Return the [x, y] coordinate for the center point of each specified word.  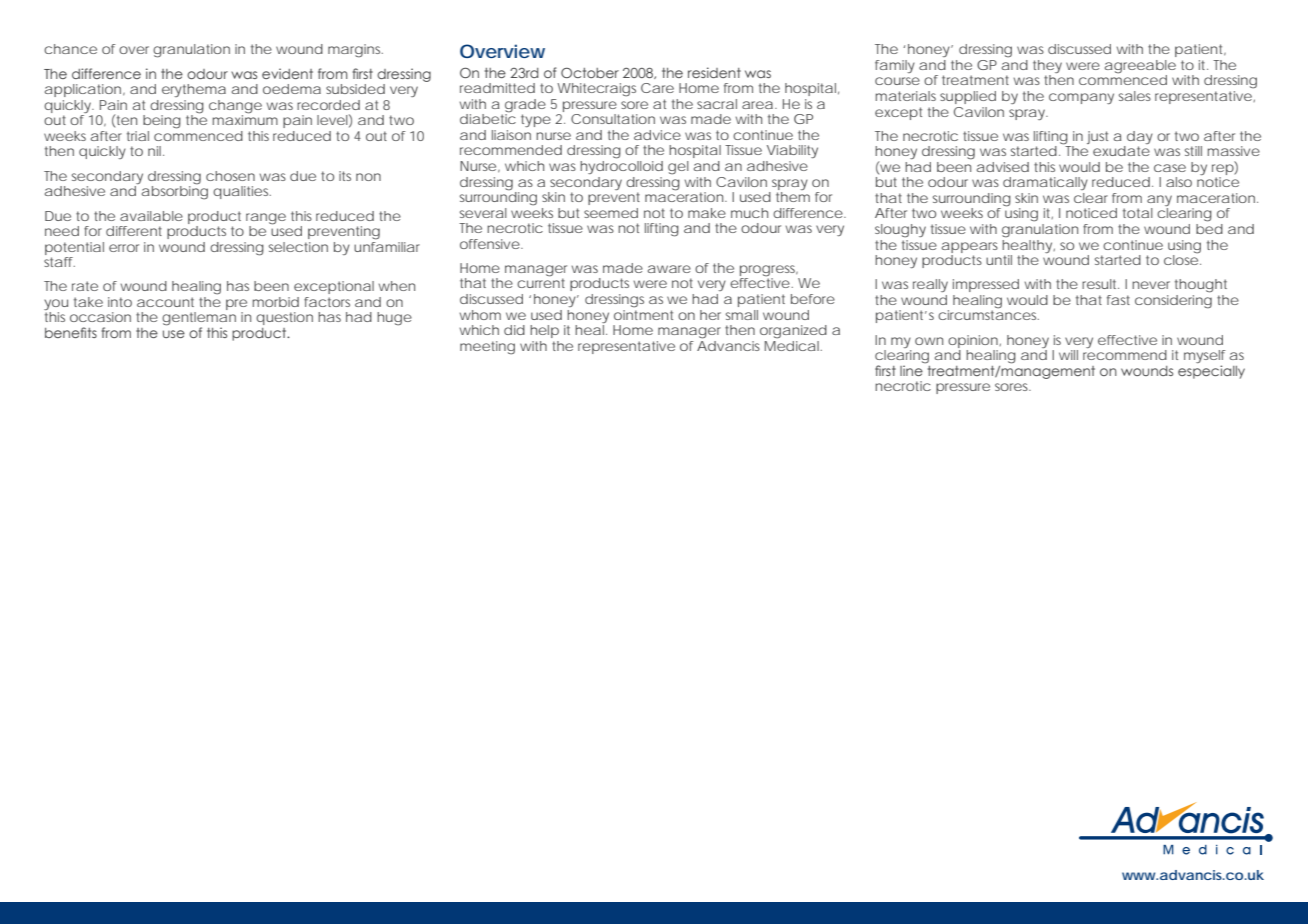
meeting [487, 348]
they [1047, 68]
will [1068, 355]
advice [657, 135]
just [1097, 137]
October [590, 73]
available [151, 216]
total [1138, 213]
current [541, 283]
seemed [611, 213]
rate [85, 286]
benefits [71, 332]
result [1100, 284]
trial [138, 136]
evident [287, 73]
